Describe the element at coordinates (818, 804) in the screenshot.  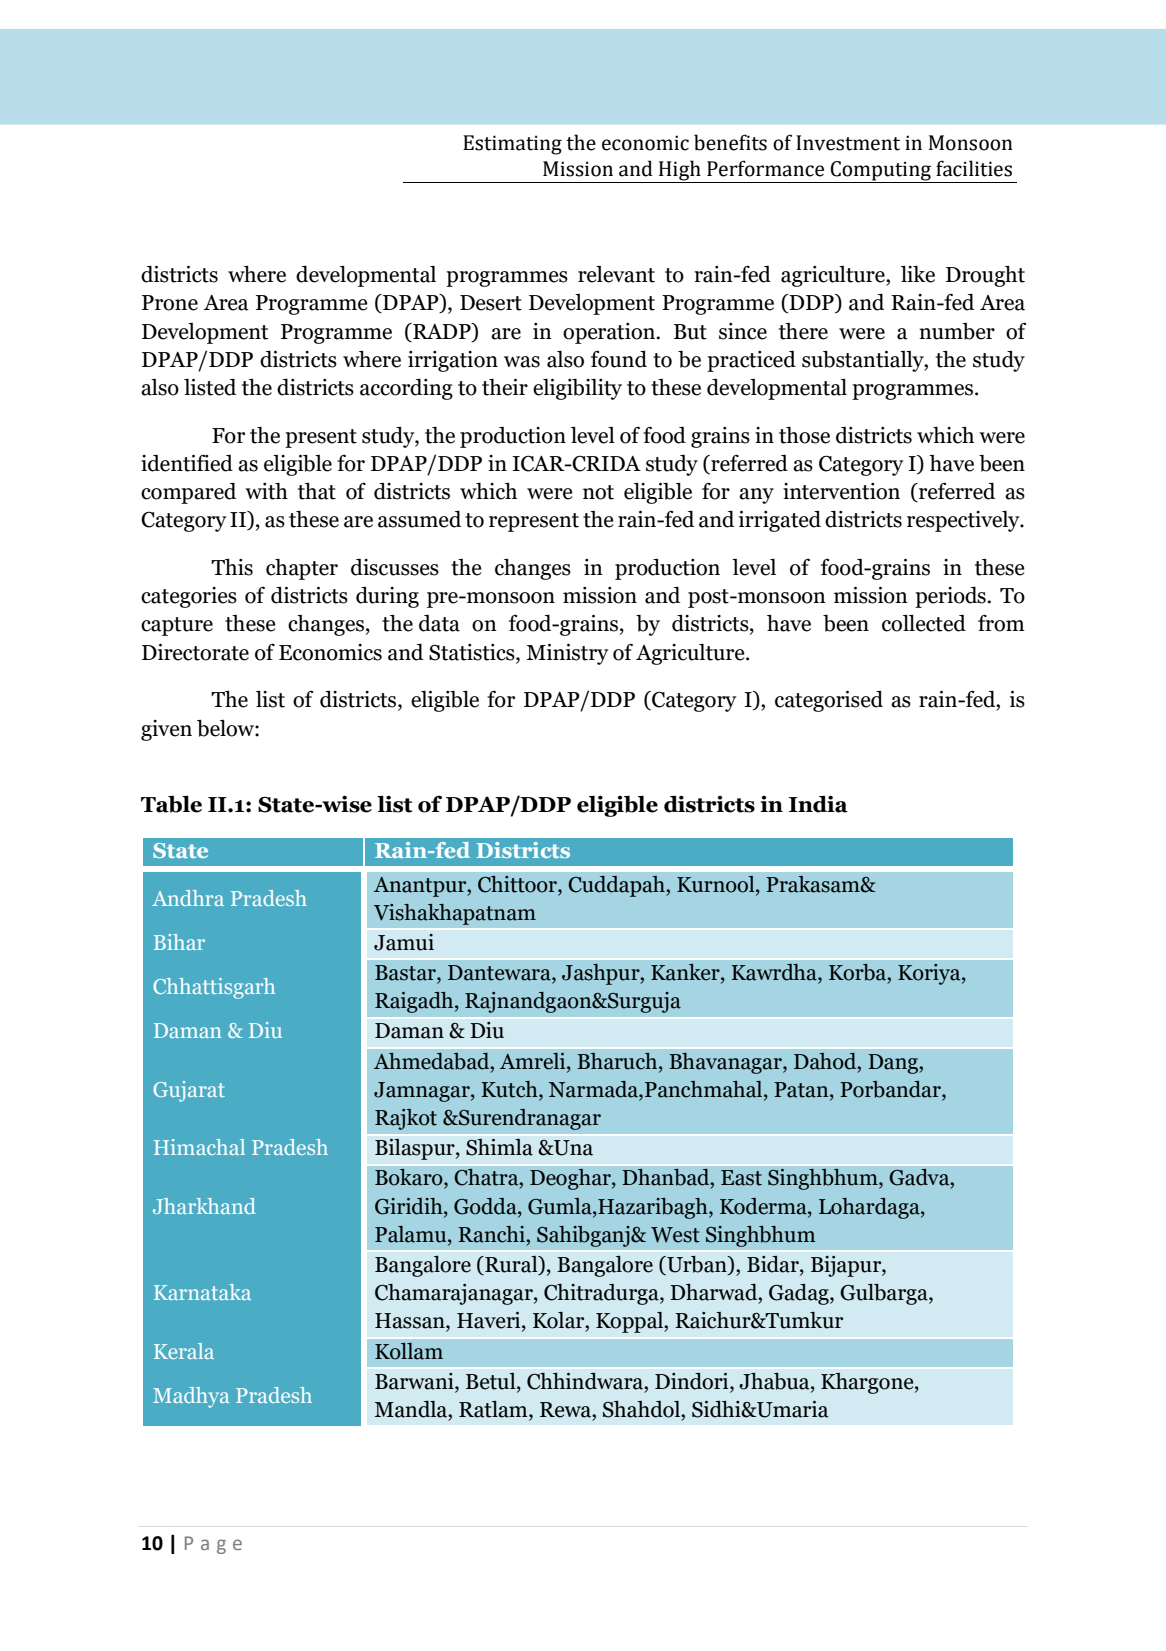
I see `India` at that location.
